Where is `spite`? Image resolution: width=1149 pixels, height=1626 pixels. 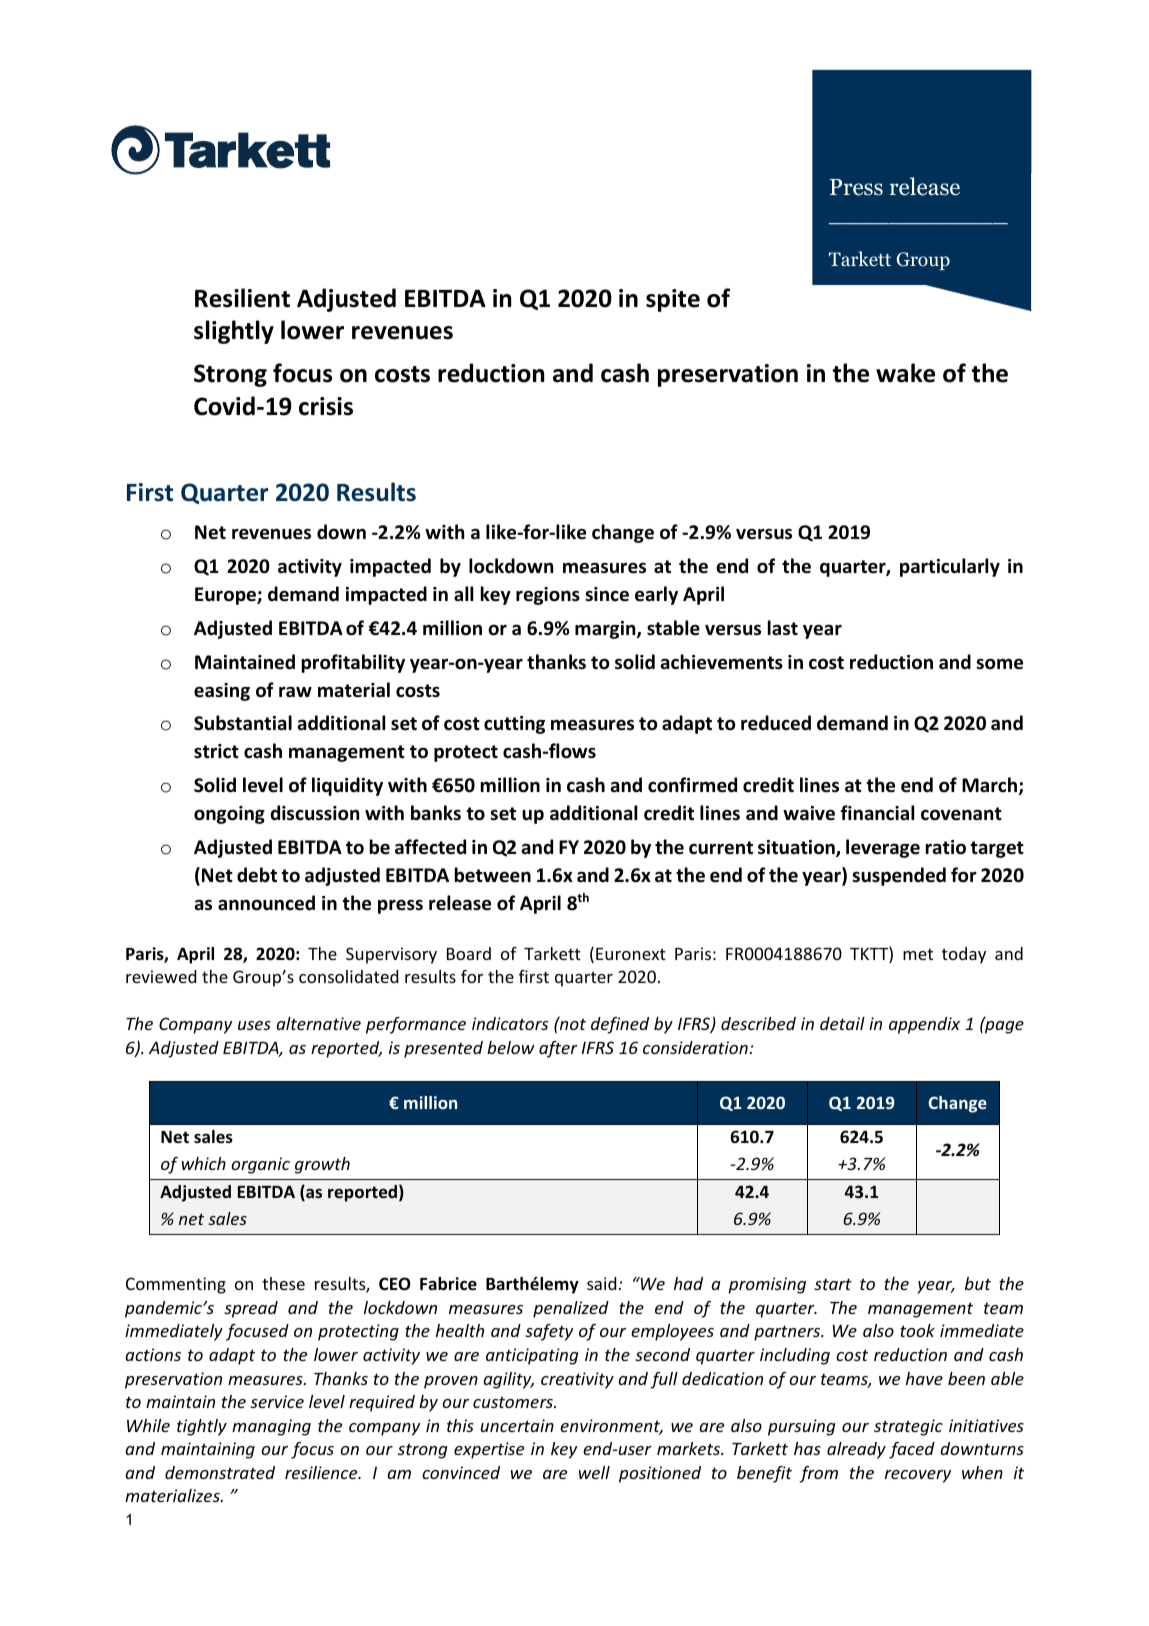
spite is located at coordinates (673, 300).
